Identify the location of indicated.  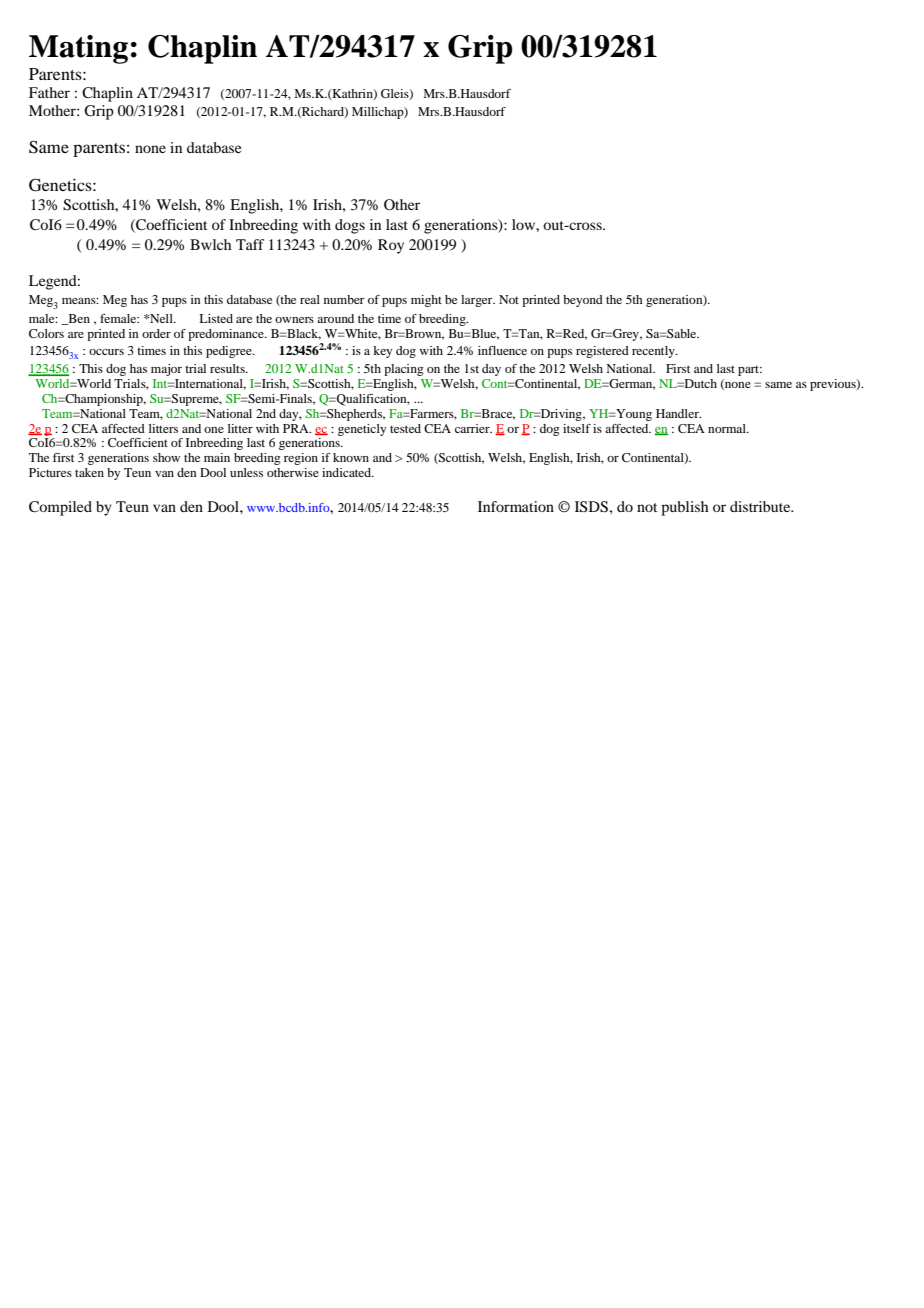
(348, 472).
